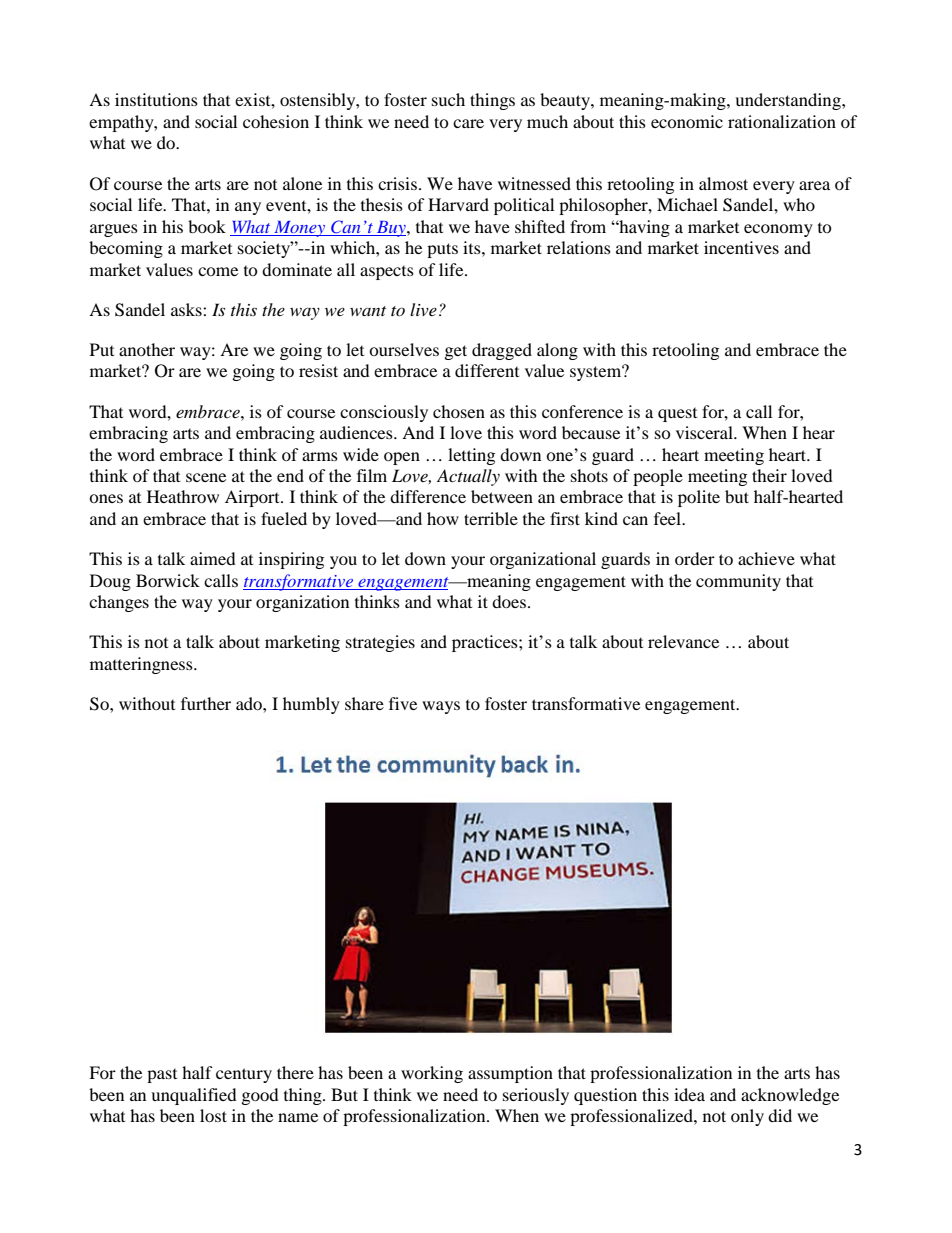 This page has width=952, height=1233. I want to click on scene, so click(206, 477).
